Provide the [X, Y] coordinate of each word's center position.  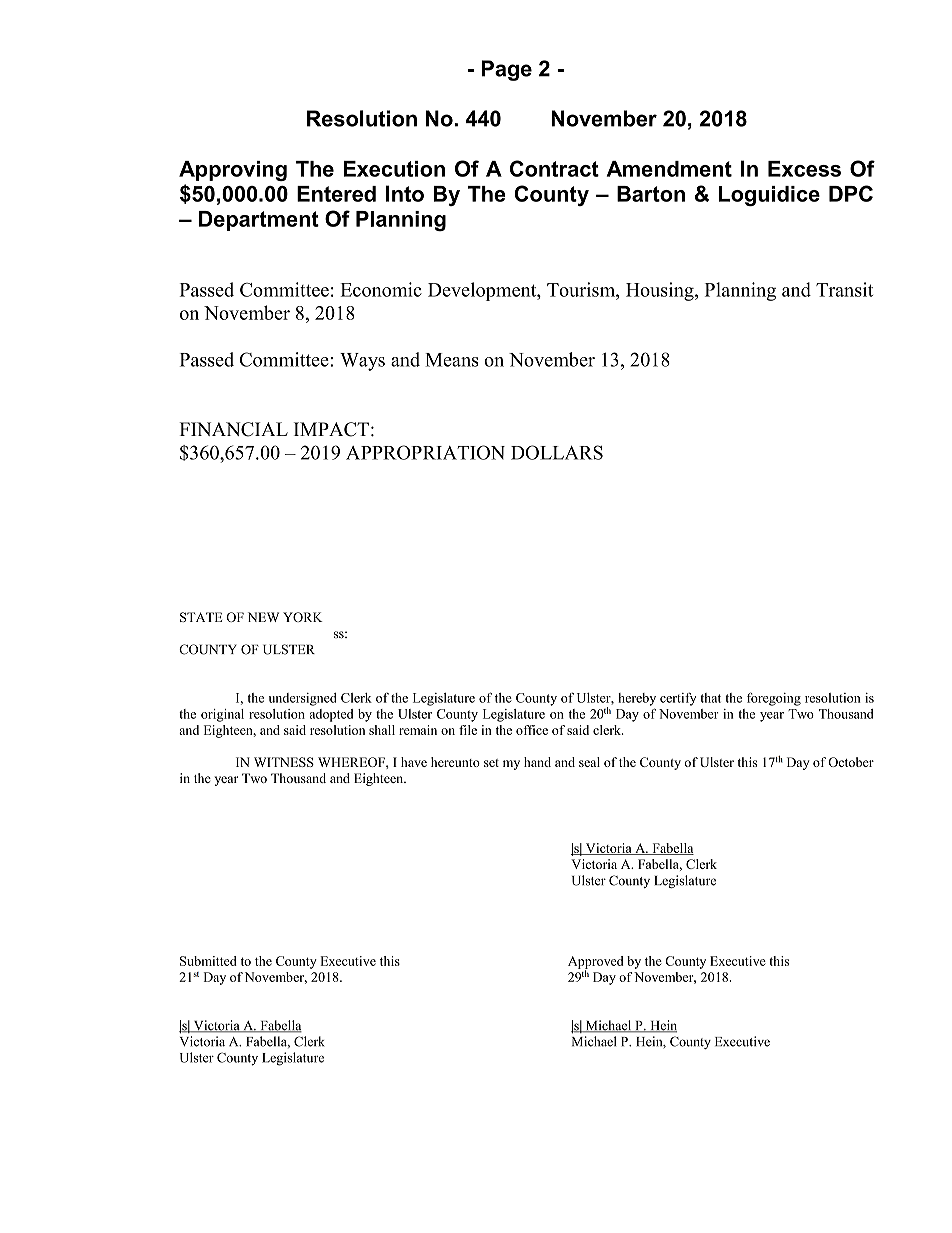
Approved [595, 963]
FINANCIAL [234, 429]
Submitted [208, 961]
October [851, 762]
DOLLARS [557, 452]
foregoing [774, 699]
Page [507, 70]
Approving [233, 171]
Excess [804, 169]
